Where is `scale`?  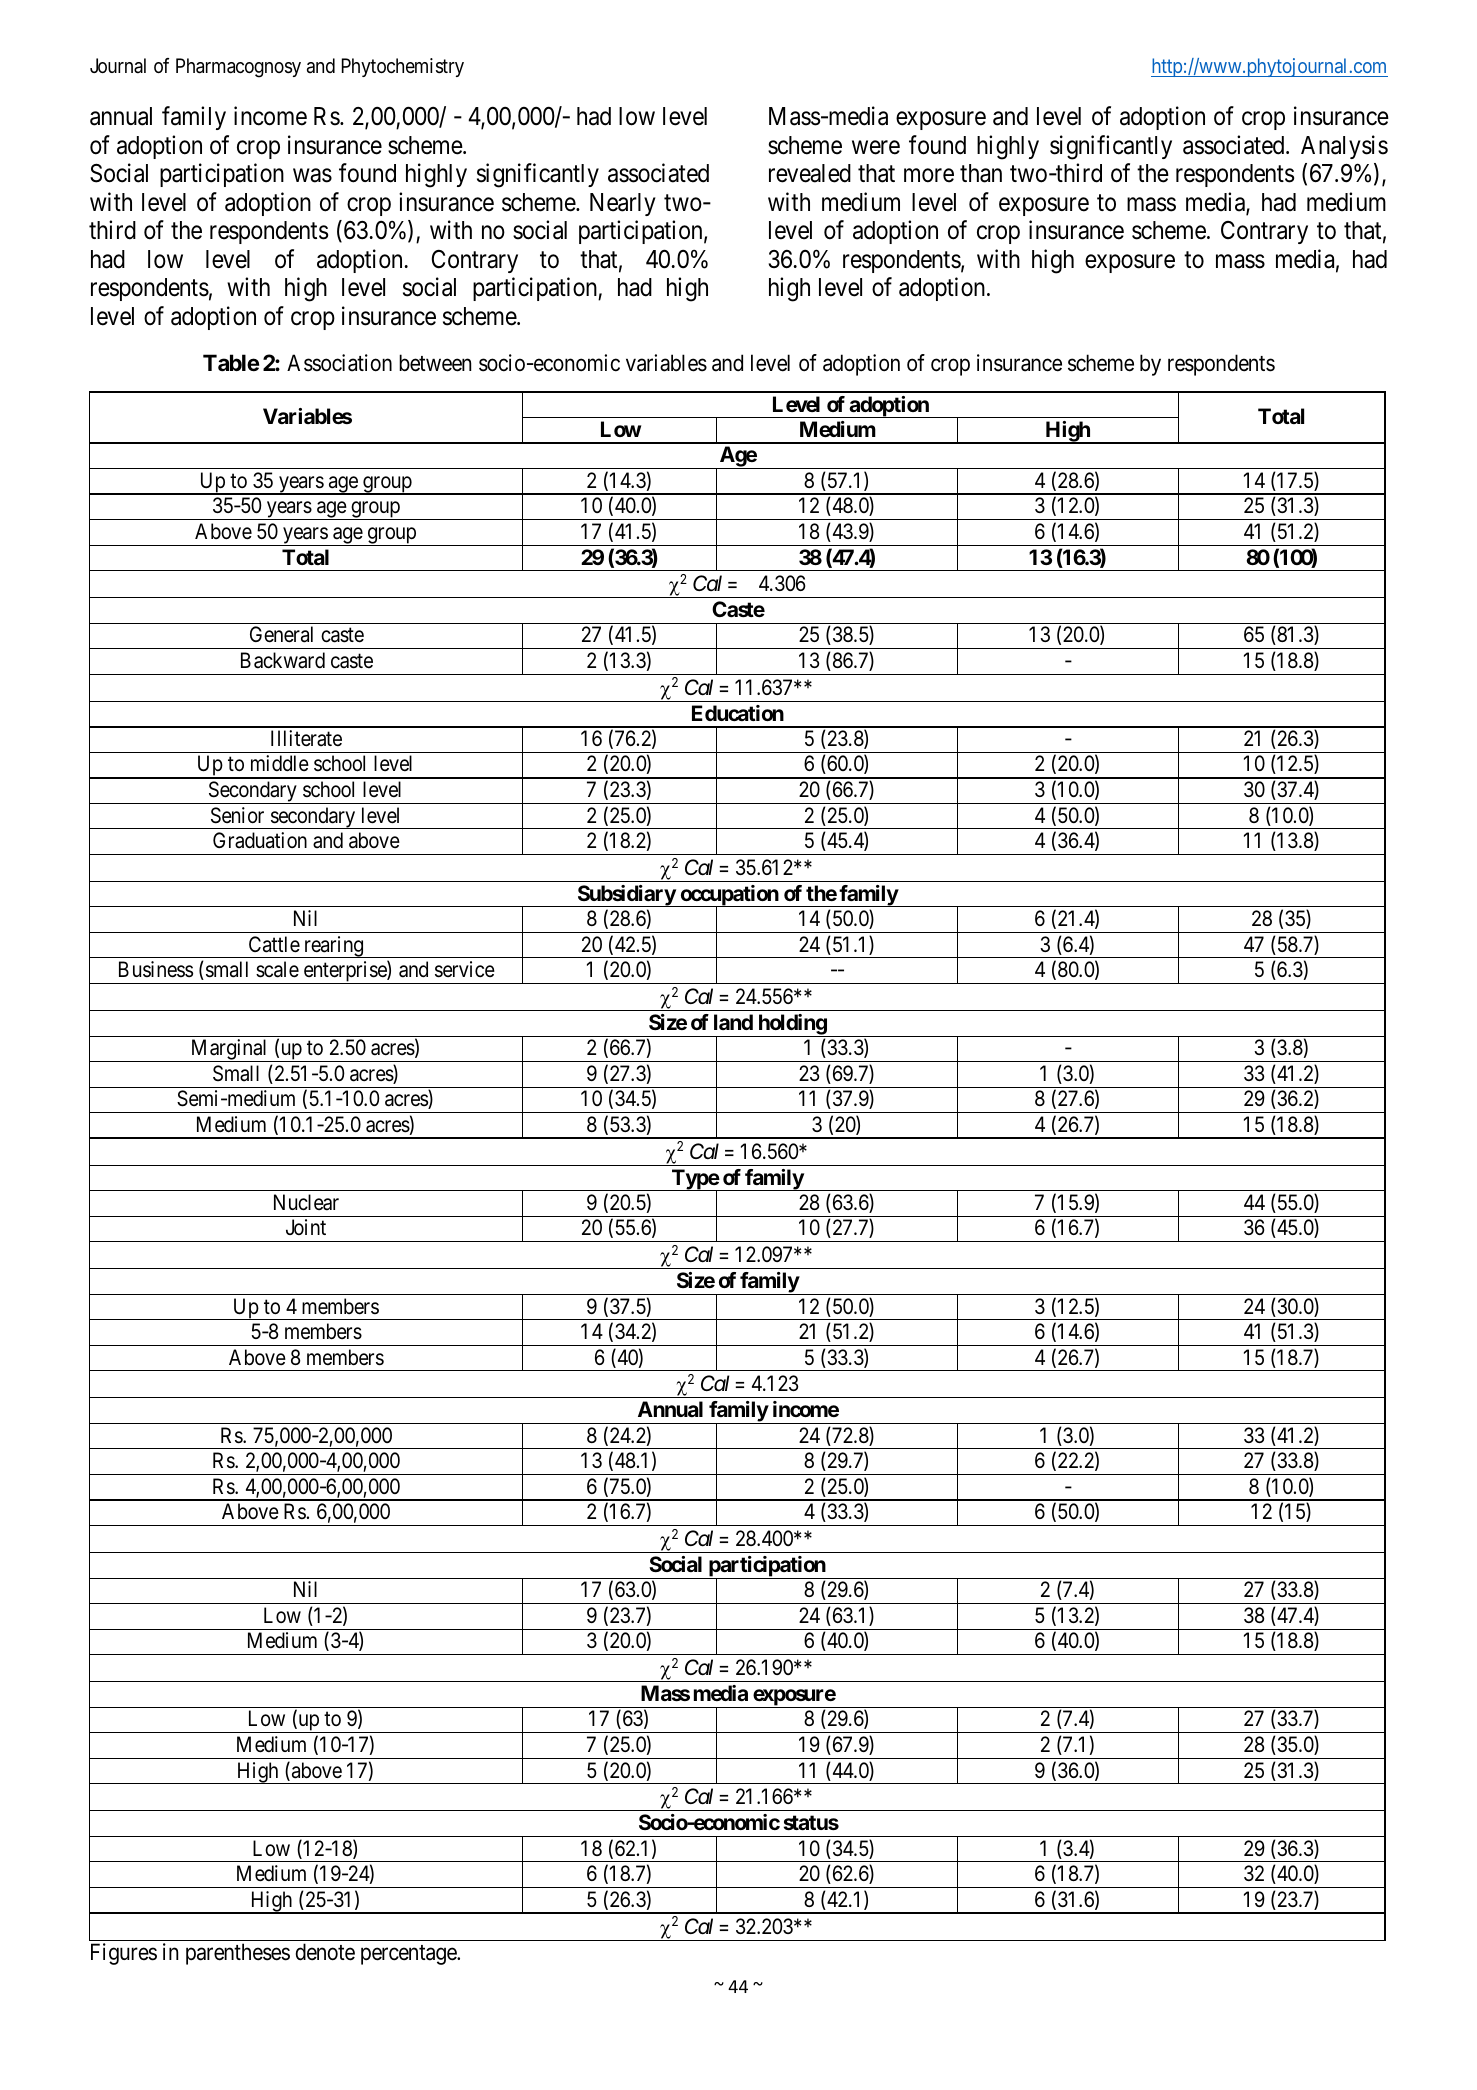 scale is located at coordinates (277, 969).
